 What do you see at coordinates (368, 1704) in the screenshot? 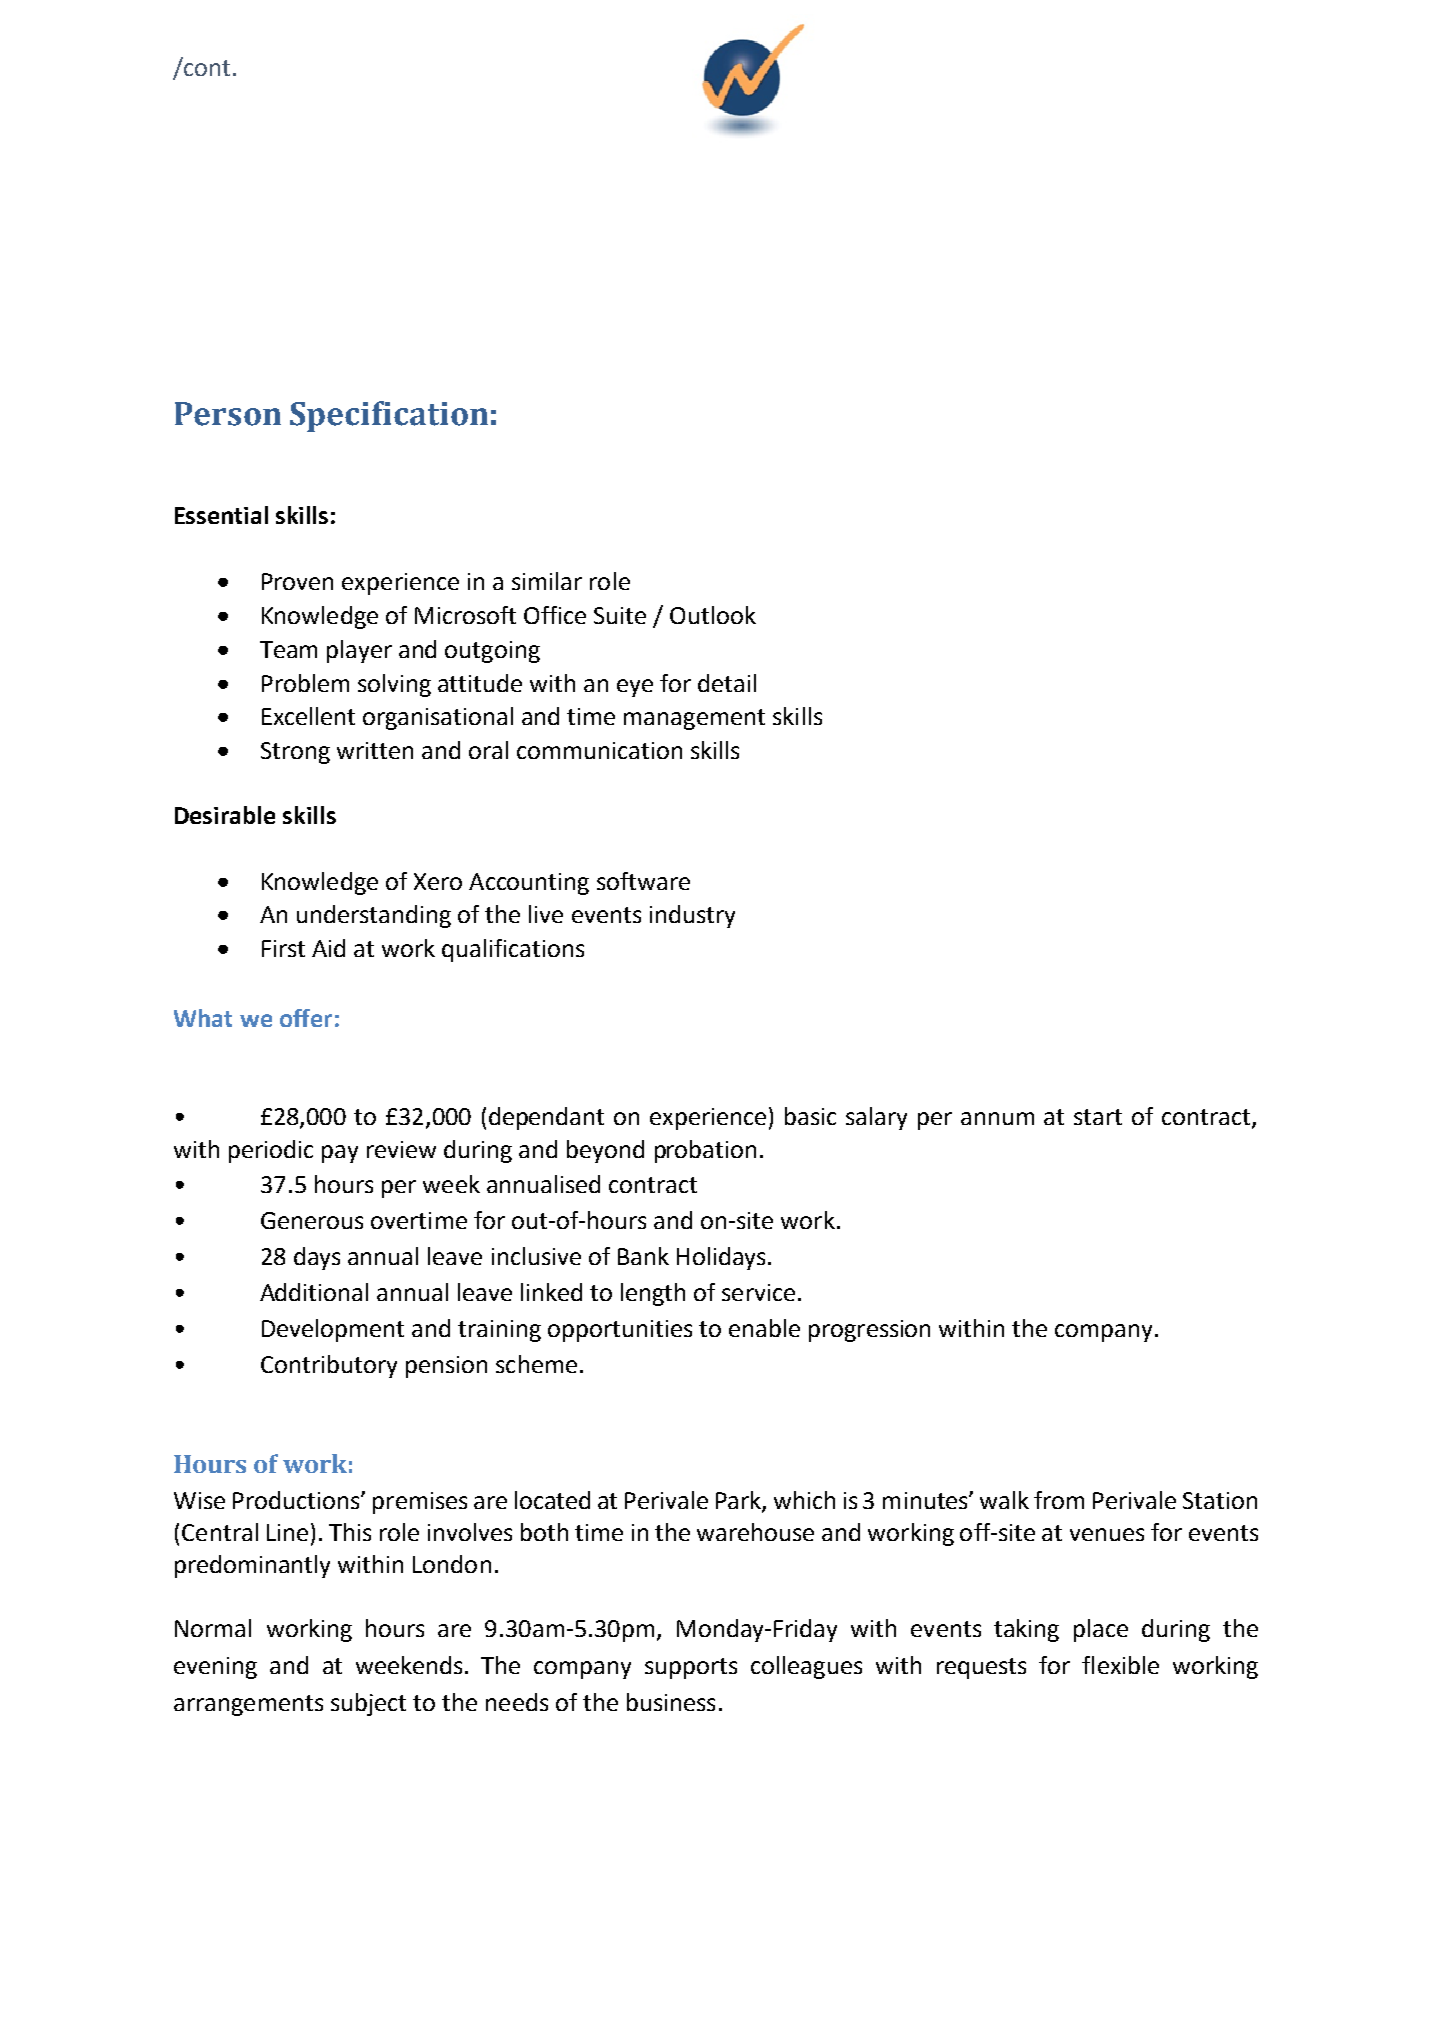
I see `subject` at bounding box center [368, 1704].
